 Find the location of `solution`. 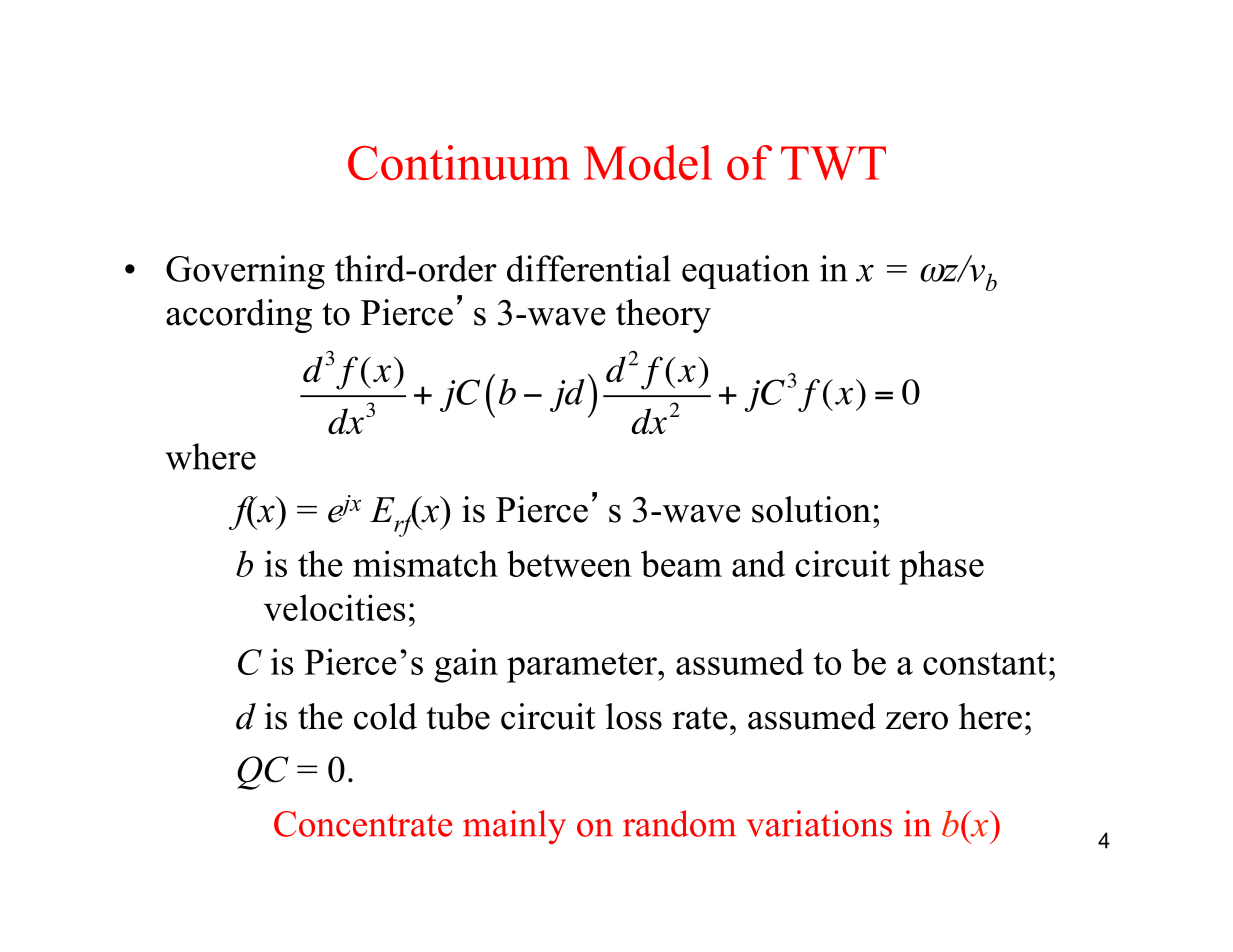

solution is located at coordinates (811, 509).
